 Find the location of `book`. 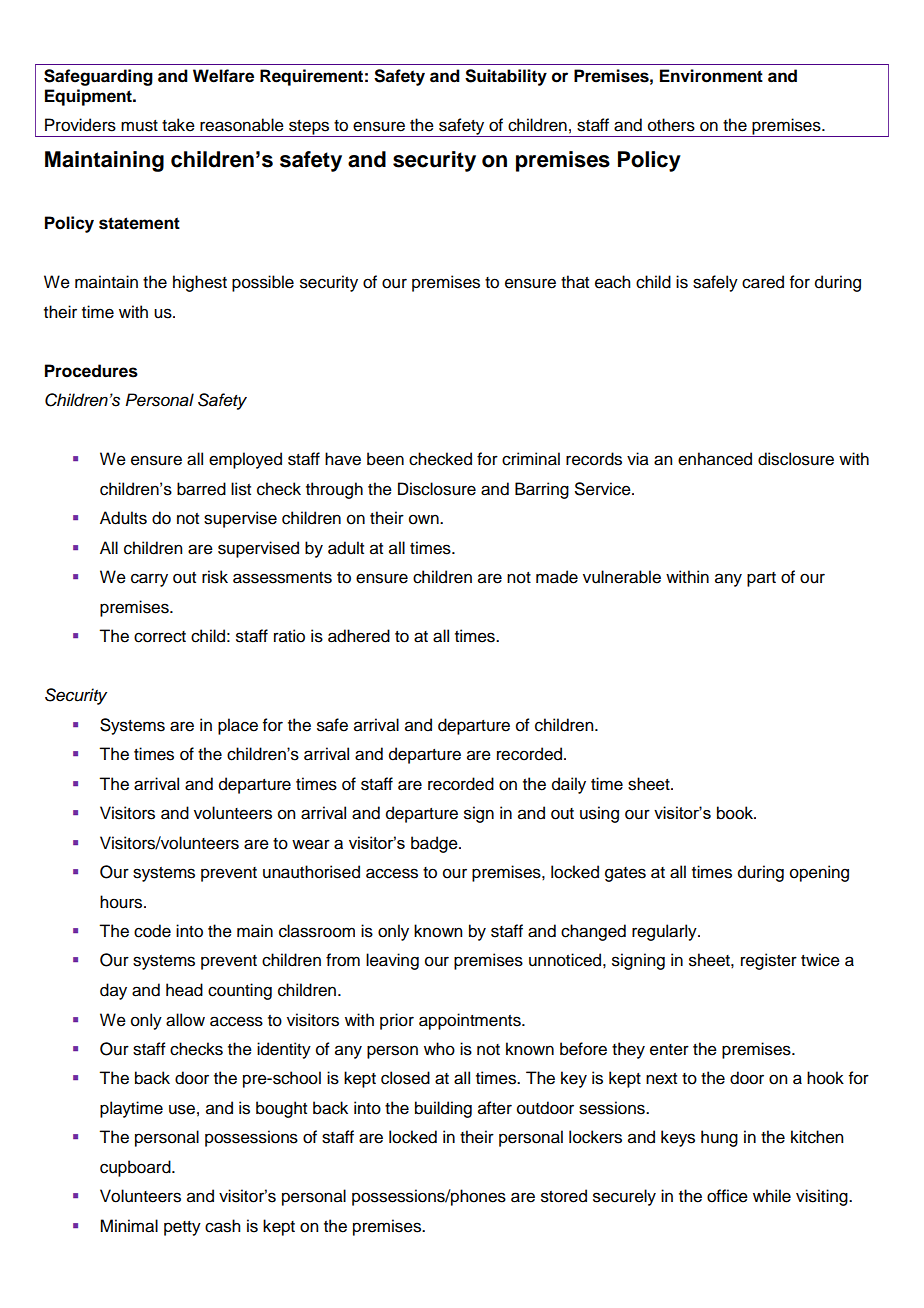

book is located at coordinates (736, 813).
